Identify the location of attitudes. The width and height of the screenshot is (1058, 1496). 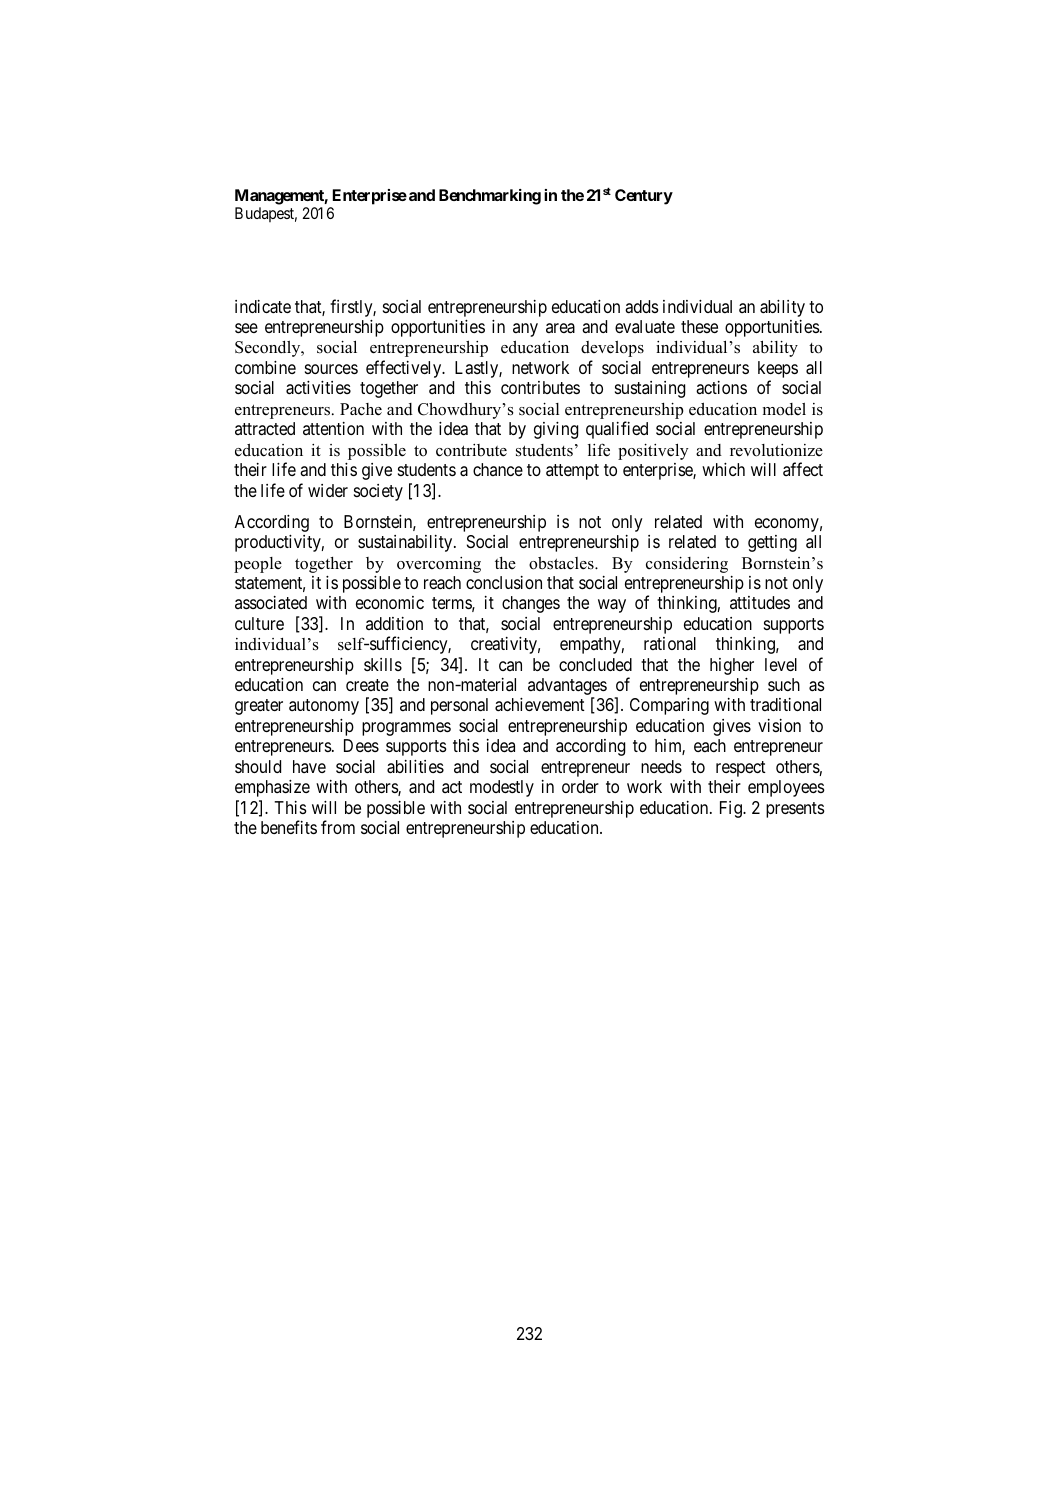
(760, 602).
